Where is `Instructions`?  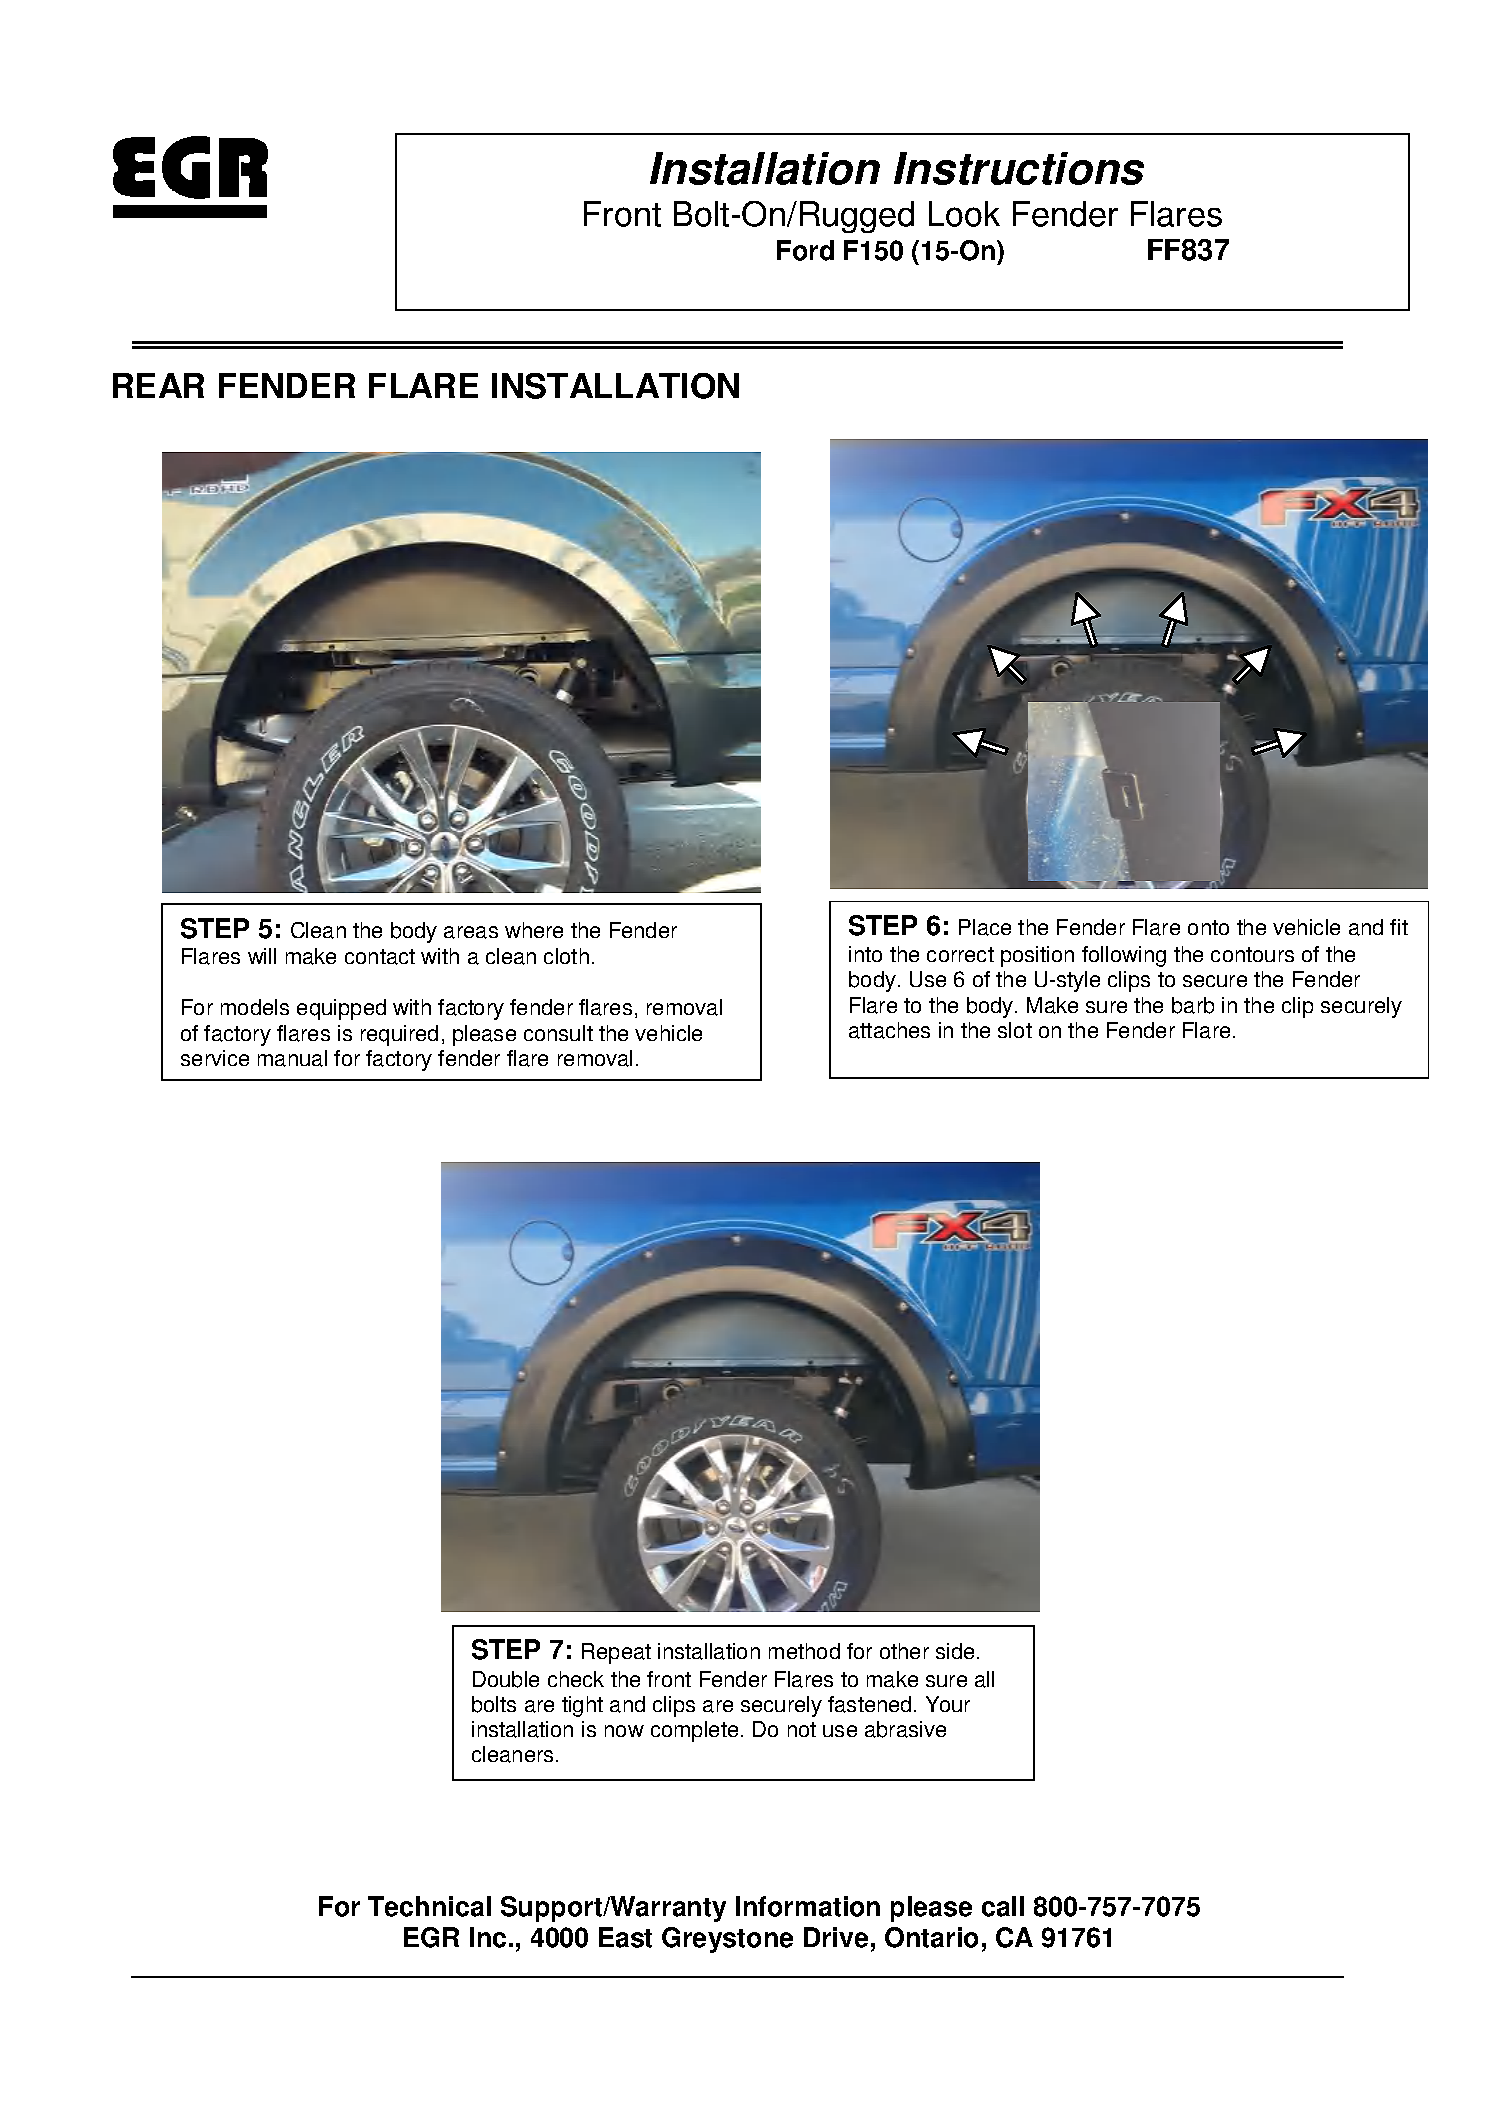 Instructions is located at coordinates (1019, 168).
